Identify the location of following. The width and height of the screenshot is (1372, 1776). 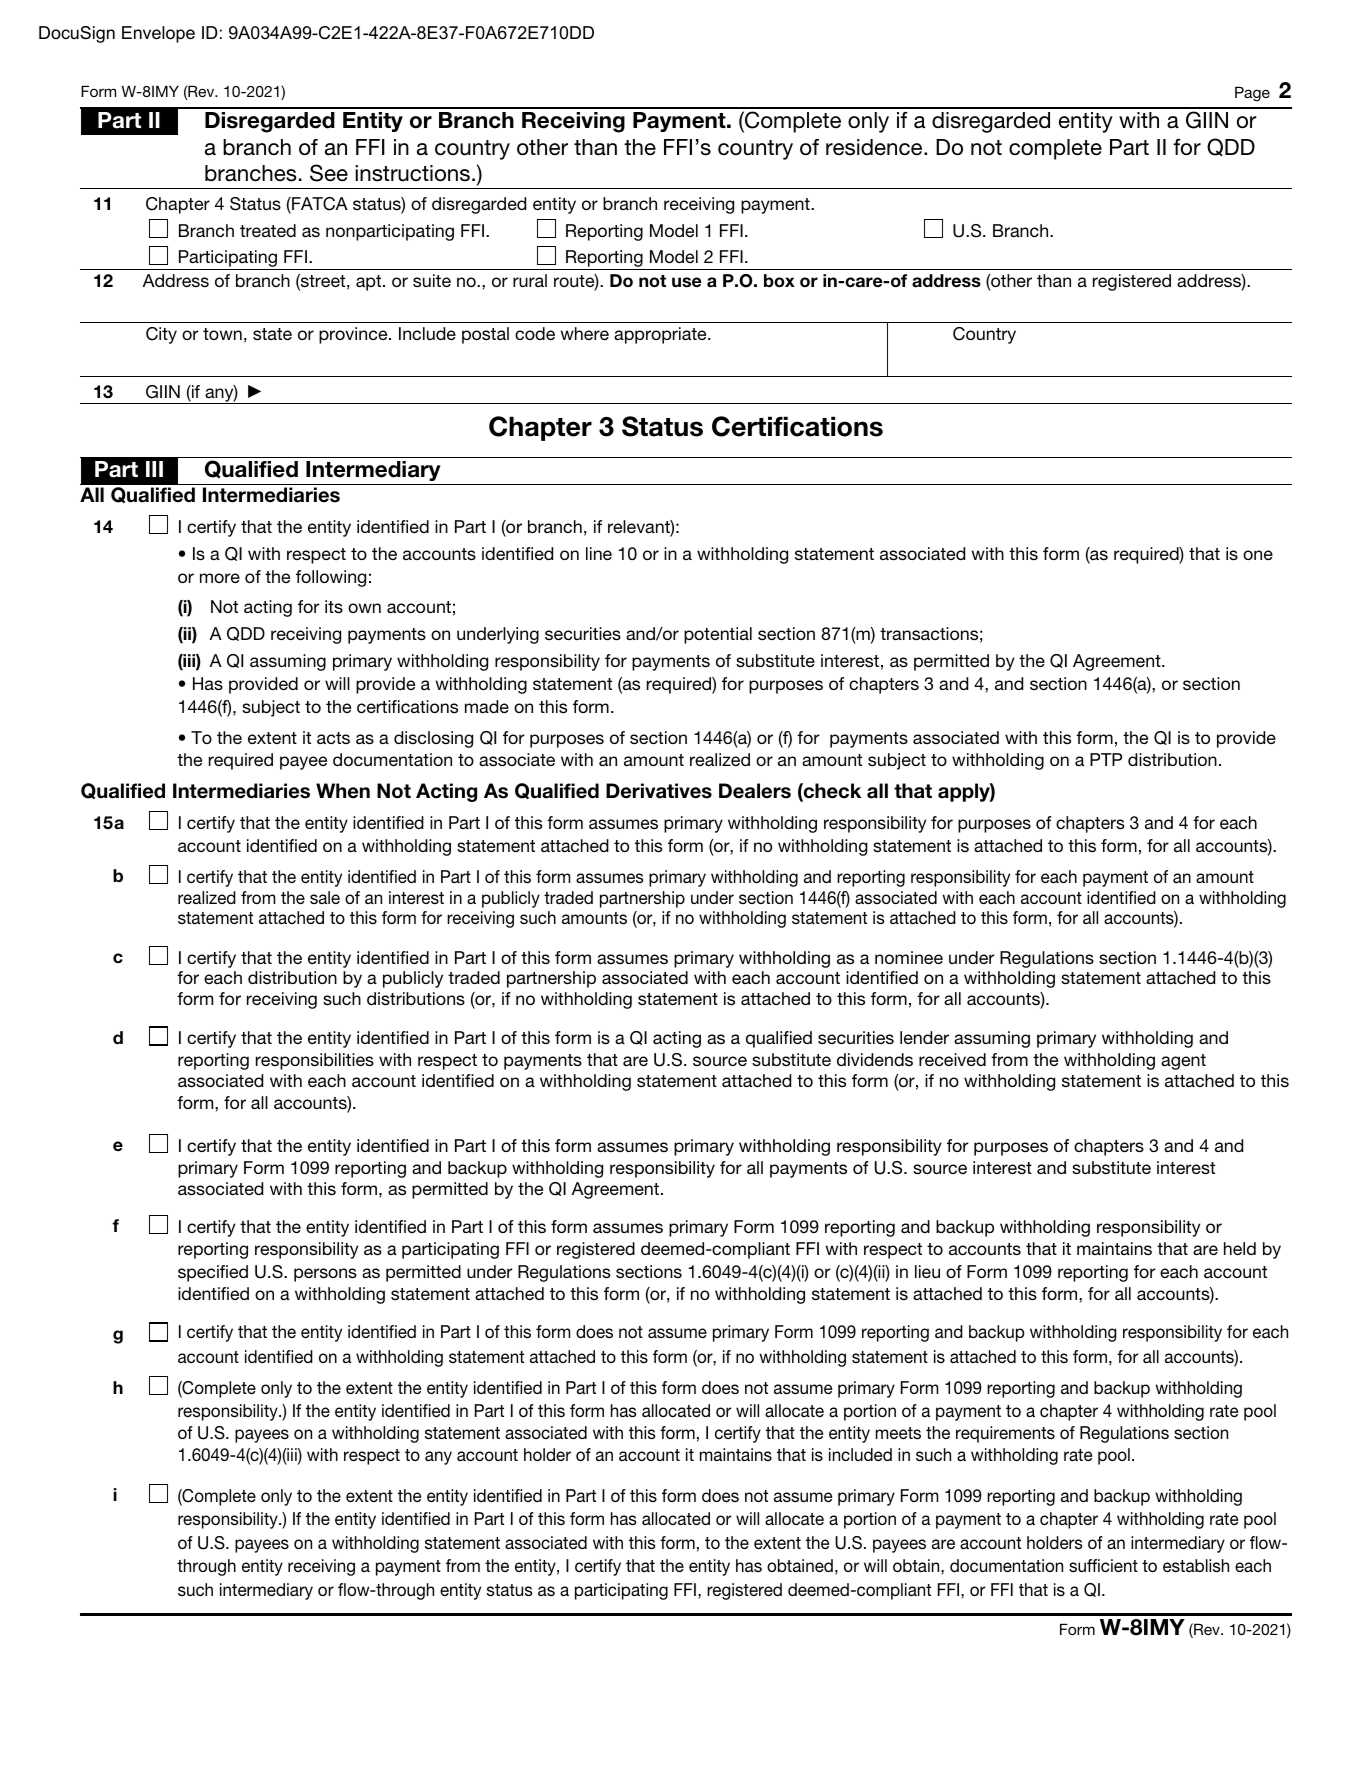
(331, 578).
